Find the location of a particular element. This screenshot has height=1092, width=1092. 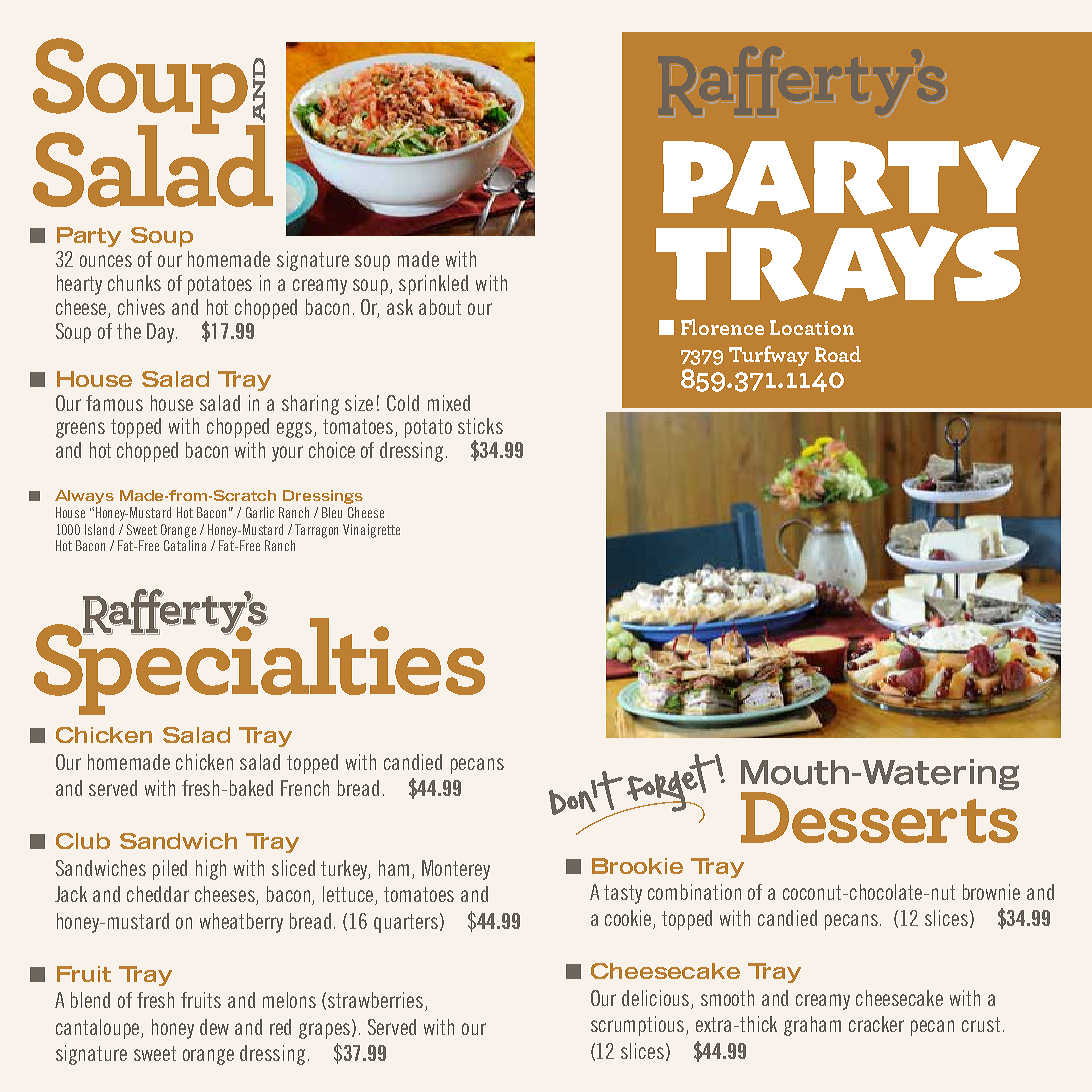

Specialties is located at coordinates (259, 665).
